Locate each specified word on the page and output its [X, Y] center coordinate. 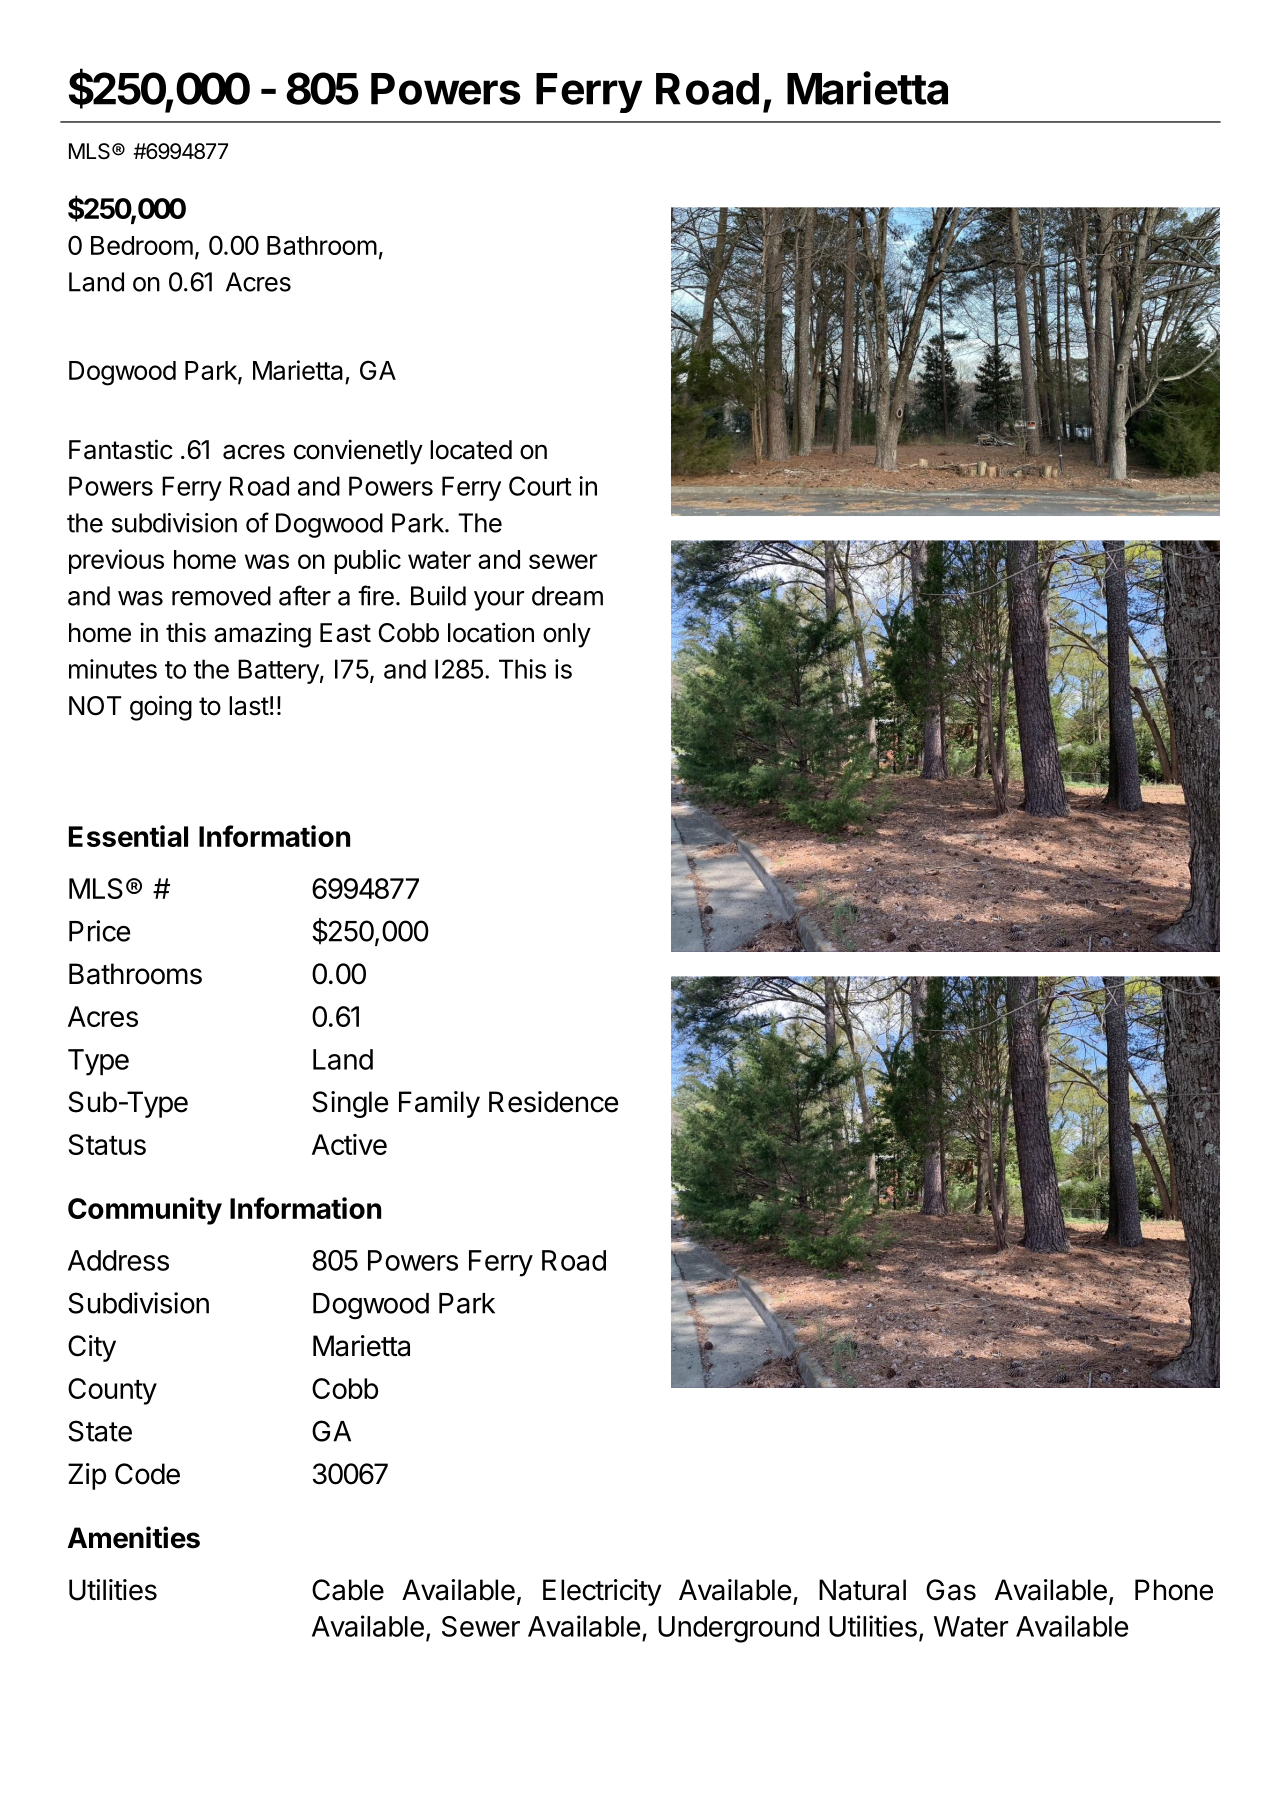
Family [439, 1104]
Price [99, 931]
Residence [553, 1102]
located [471, 450]
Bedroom [142, 245]
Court [540, 486]
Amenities [134, 1537]
